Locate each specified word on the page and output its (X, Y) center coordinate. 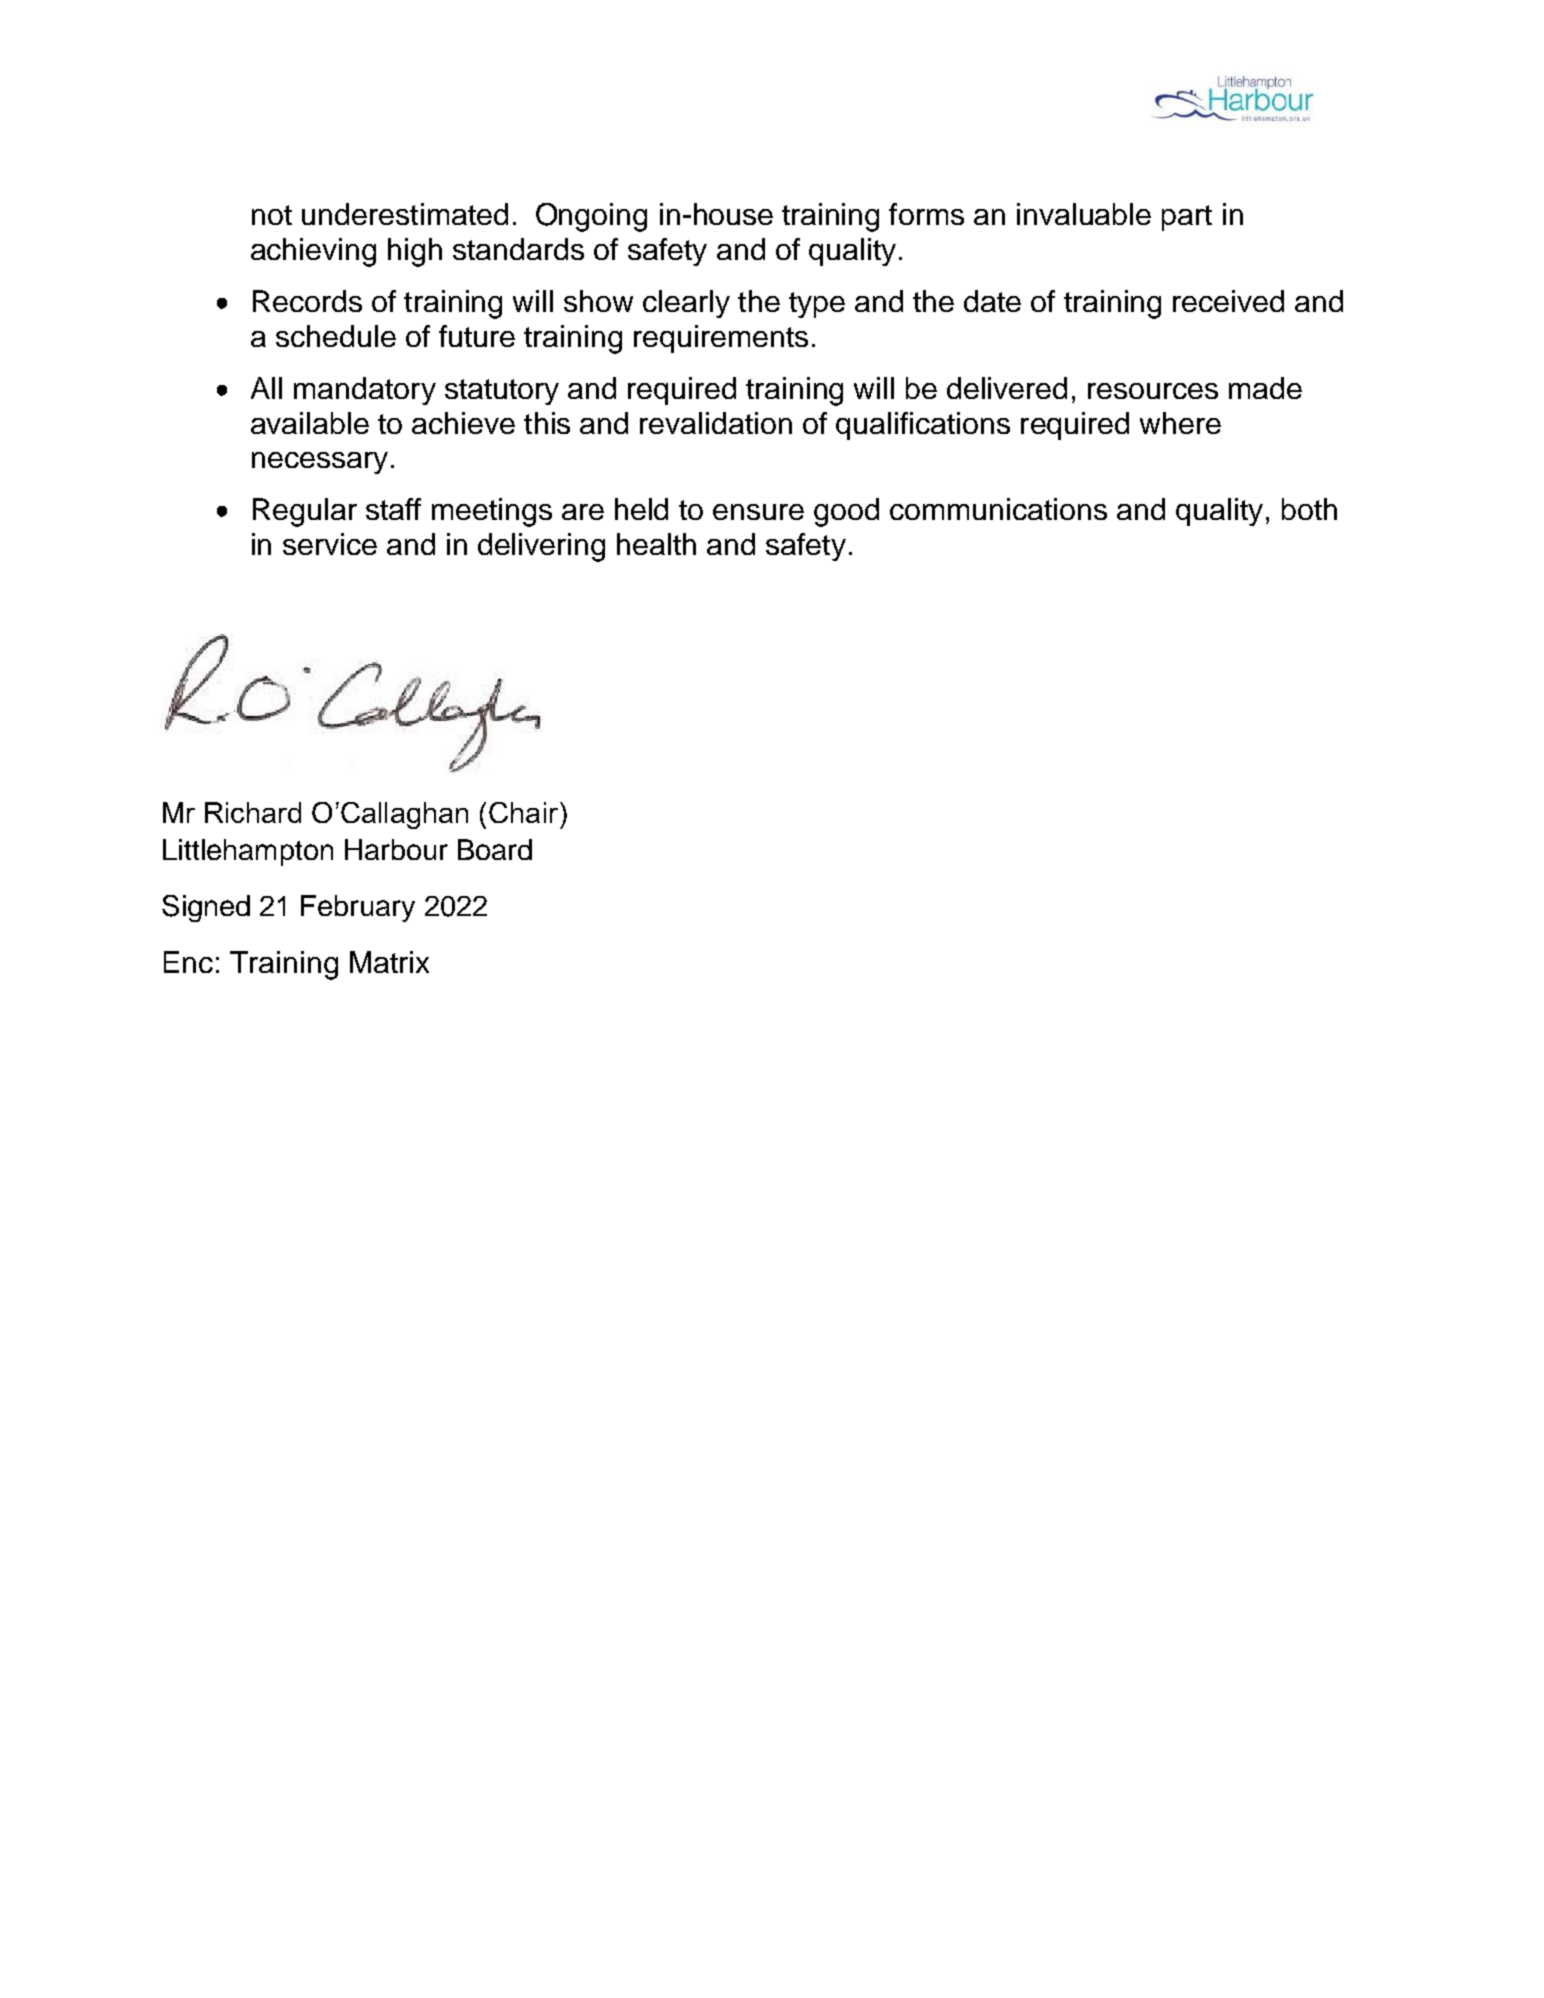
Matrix (389, 962)
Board (495, 849)
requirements (721, 339)
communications (998, 509)
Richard (253, 812)
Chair (523, 812)
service (330, 544)
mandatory (365, 391)
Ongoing (591, 217)
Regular (305, 512)
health (656, 544)
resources (1153, 391)
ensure (758, 512)
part (1187, 218)
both (1309, 509)
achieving (313, 252)
